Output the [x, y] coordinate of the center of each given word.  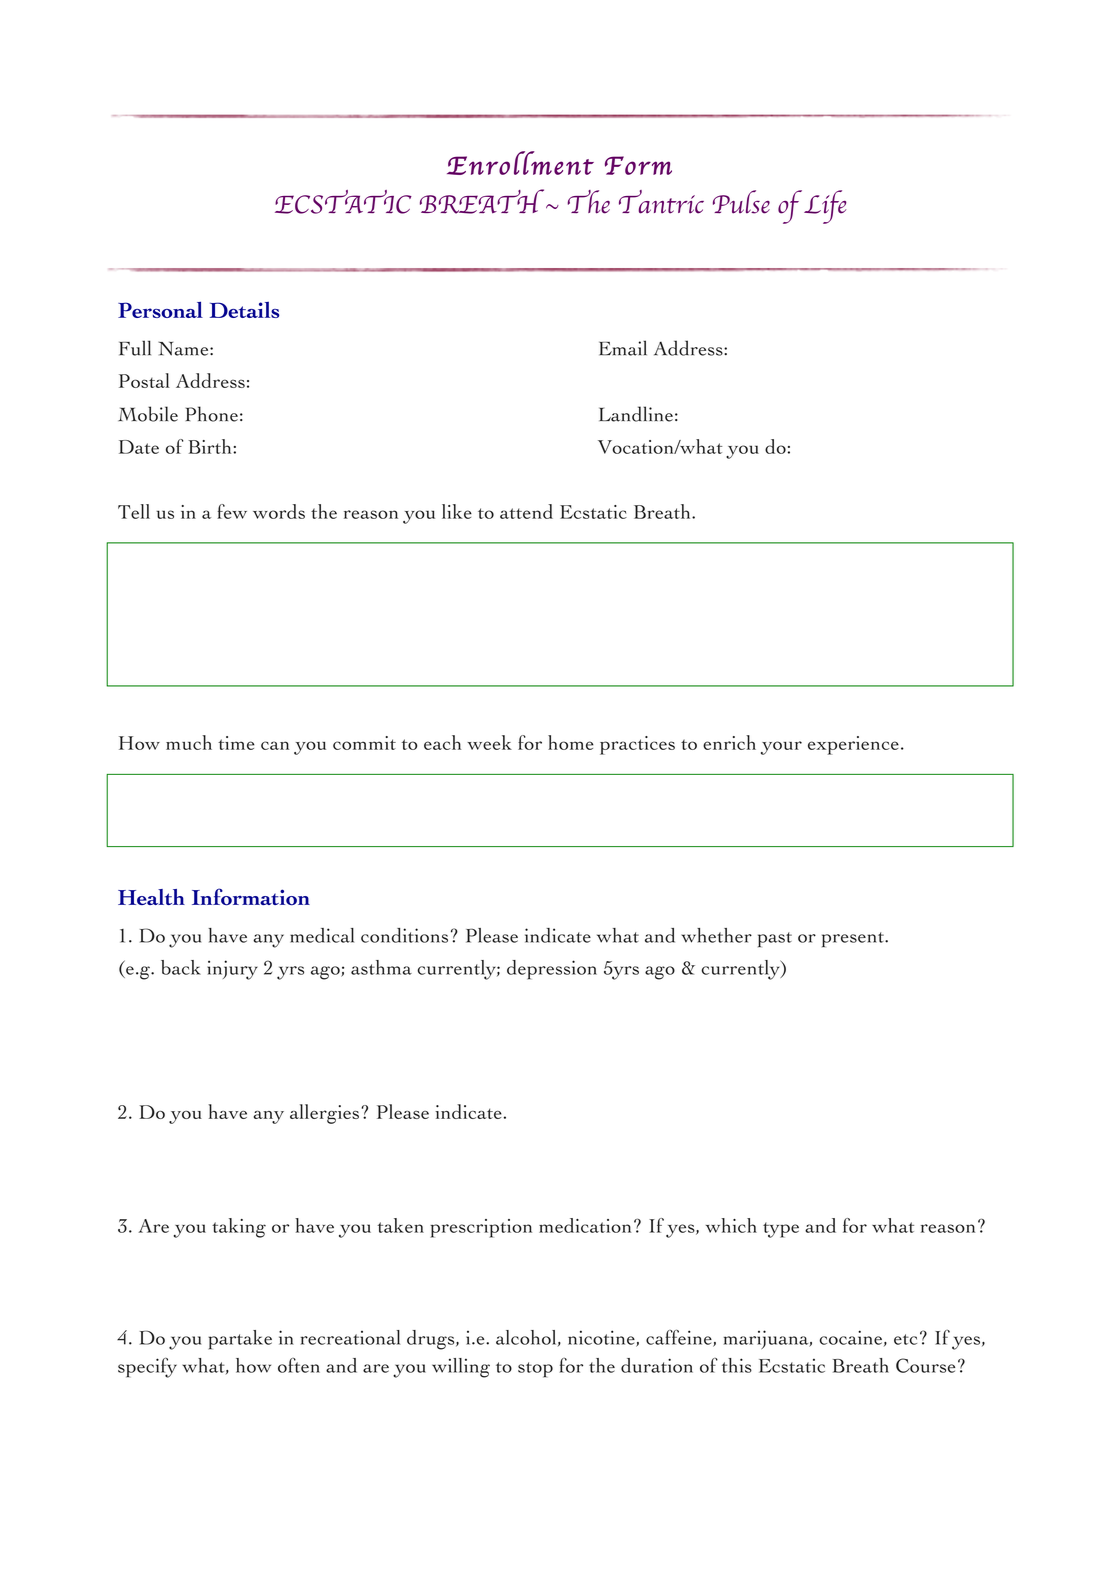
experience [853, 745]
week [489, 742]
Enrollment [520, 163]
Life [825, 207]
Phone [212, 414]
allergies [324, 1114]
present [854, 939]
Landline [636, 414]
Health [151, 897]
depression [552, 970]
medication [585, 1225]
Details [244, 310]
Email [623, 348]
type [781, 1230]
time [236, 743]
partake [240, 1340]
